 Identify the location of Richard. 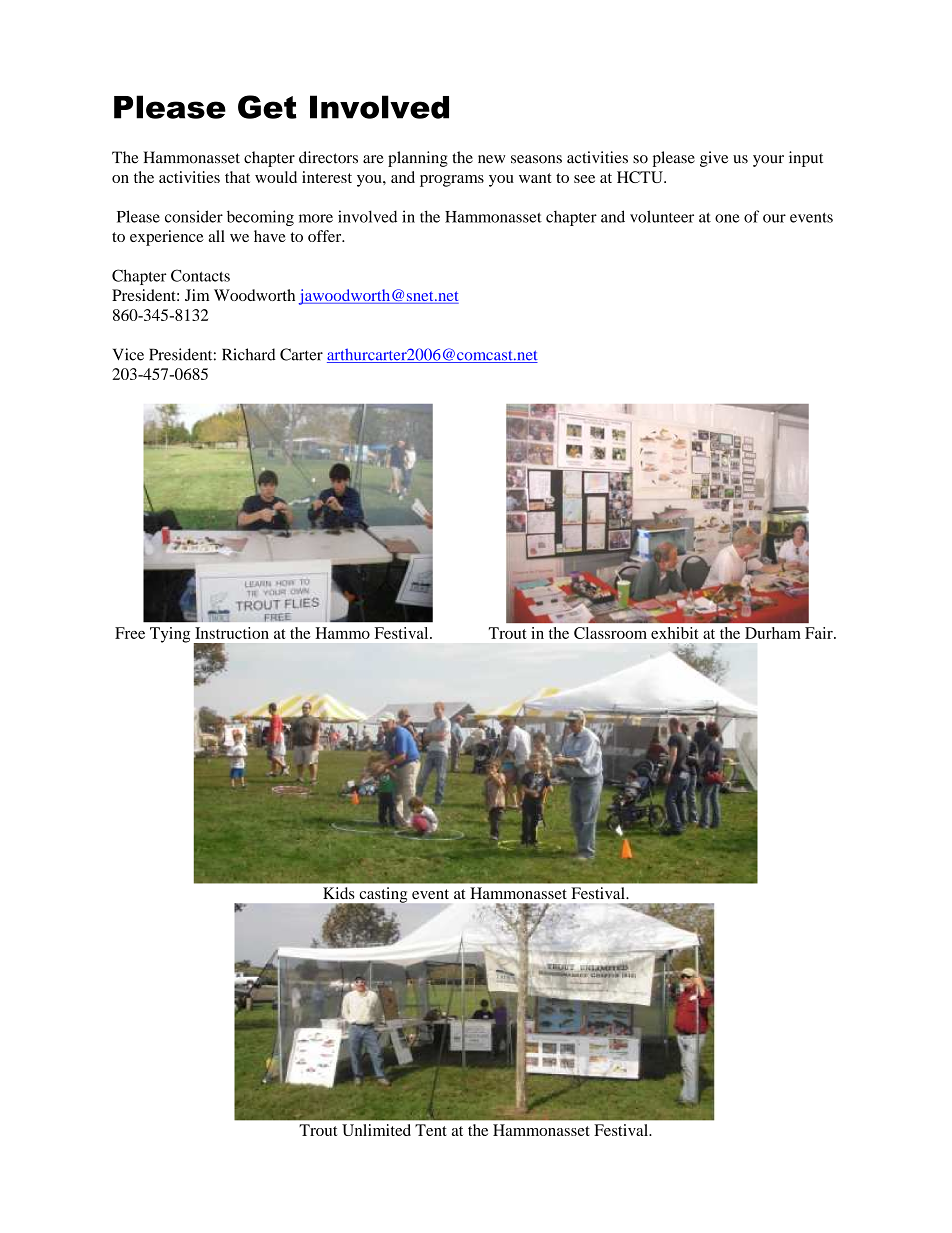
(249, 354).
